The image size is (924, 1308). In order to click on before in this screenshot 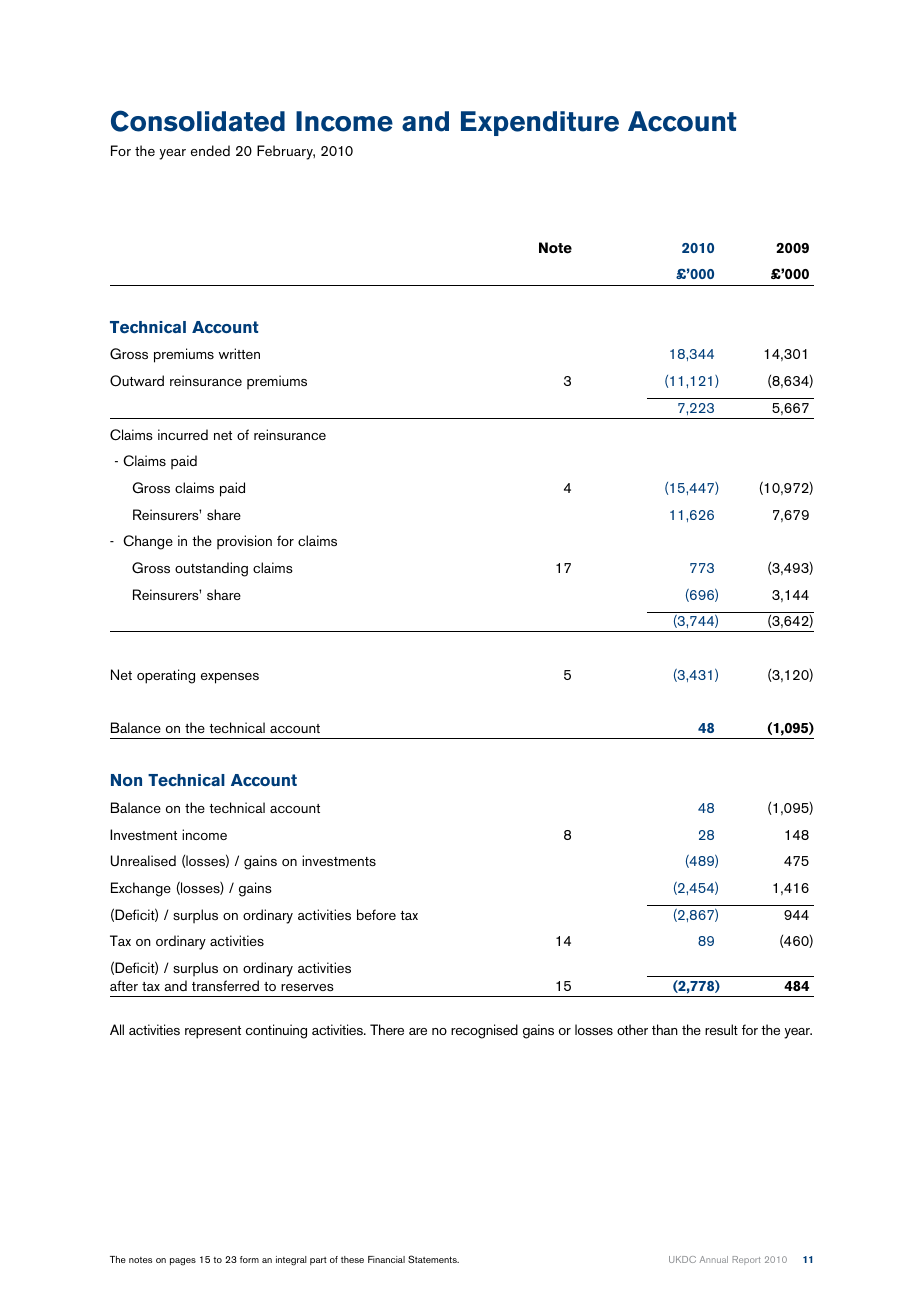, I will do `click(376, 914)`.
